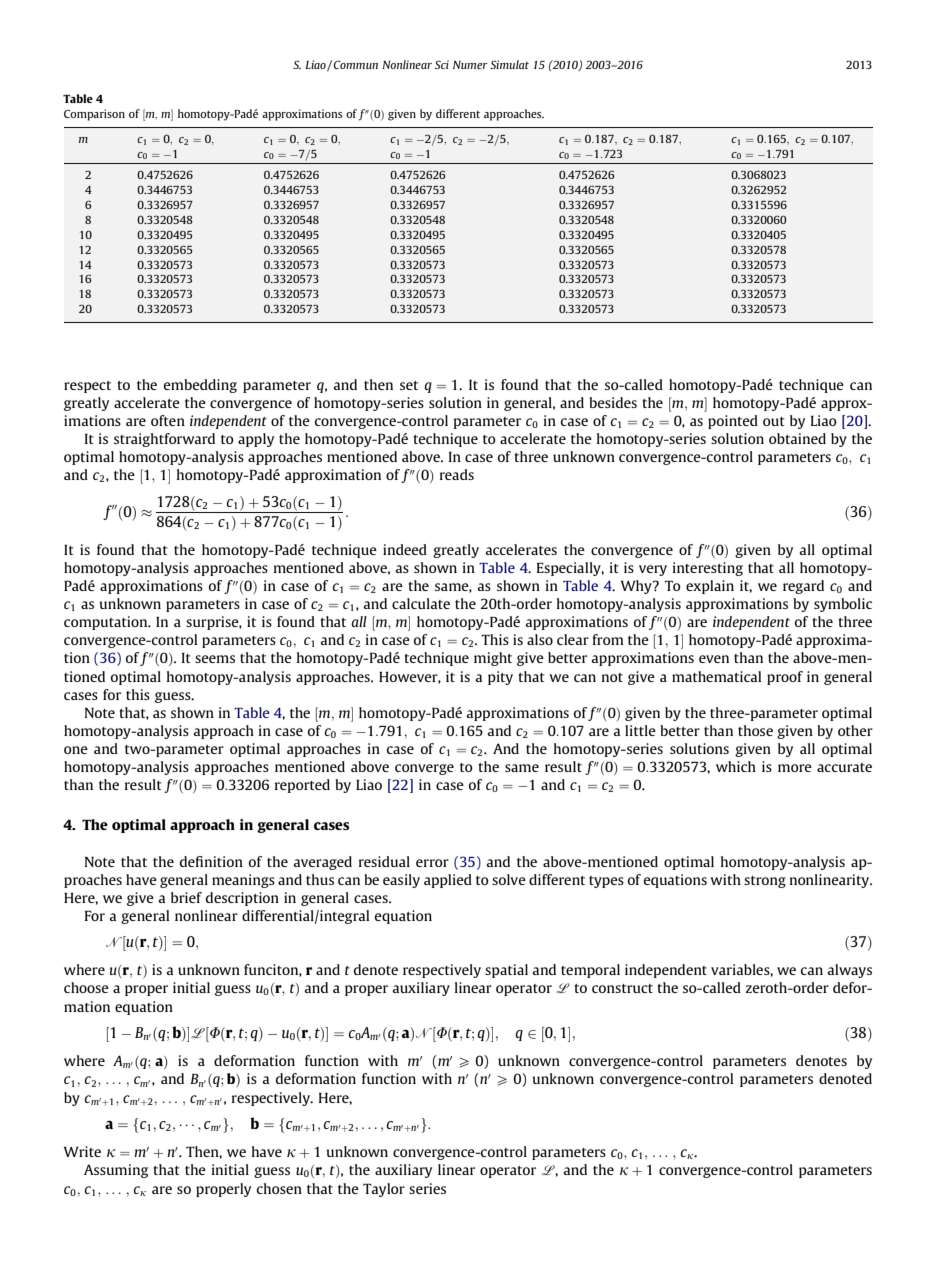 This screenshot has height=1288, width=944. Describe the element at coordinates (797, 438) in the screenshot. I see `obtained` at that location.
